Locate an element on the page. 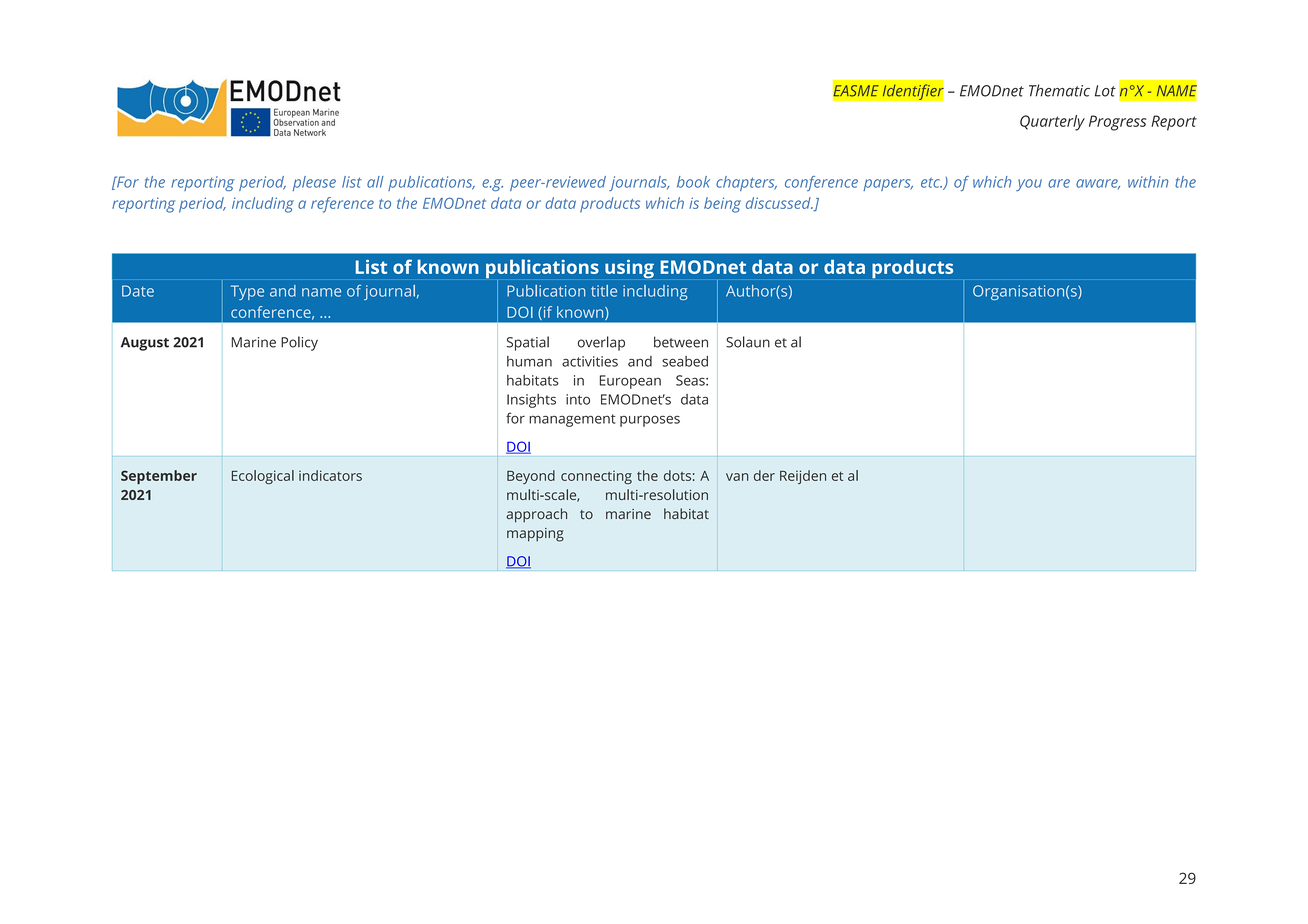  der is located at coordinates (764, 475).
